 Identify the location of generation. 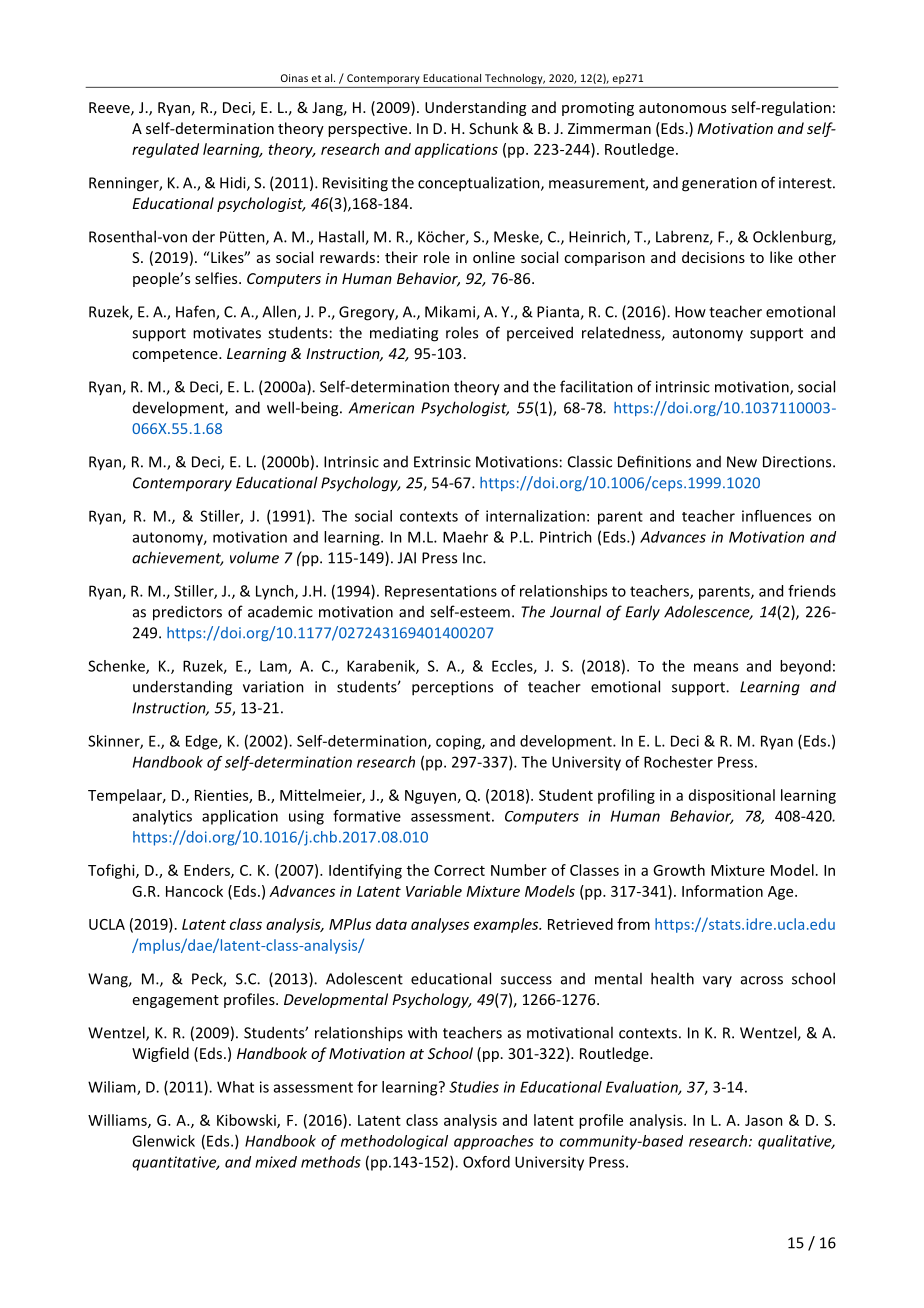
(719, 184).
